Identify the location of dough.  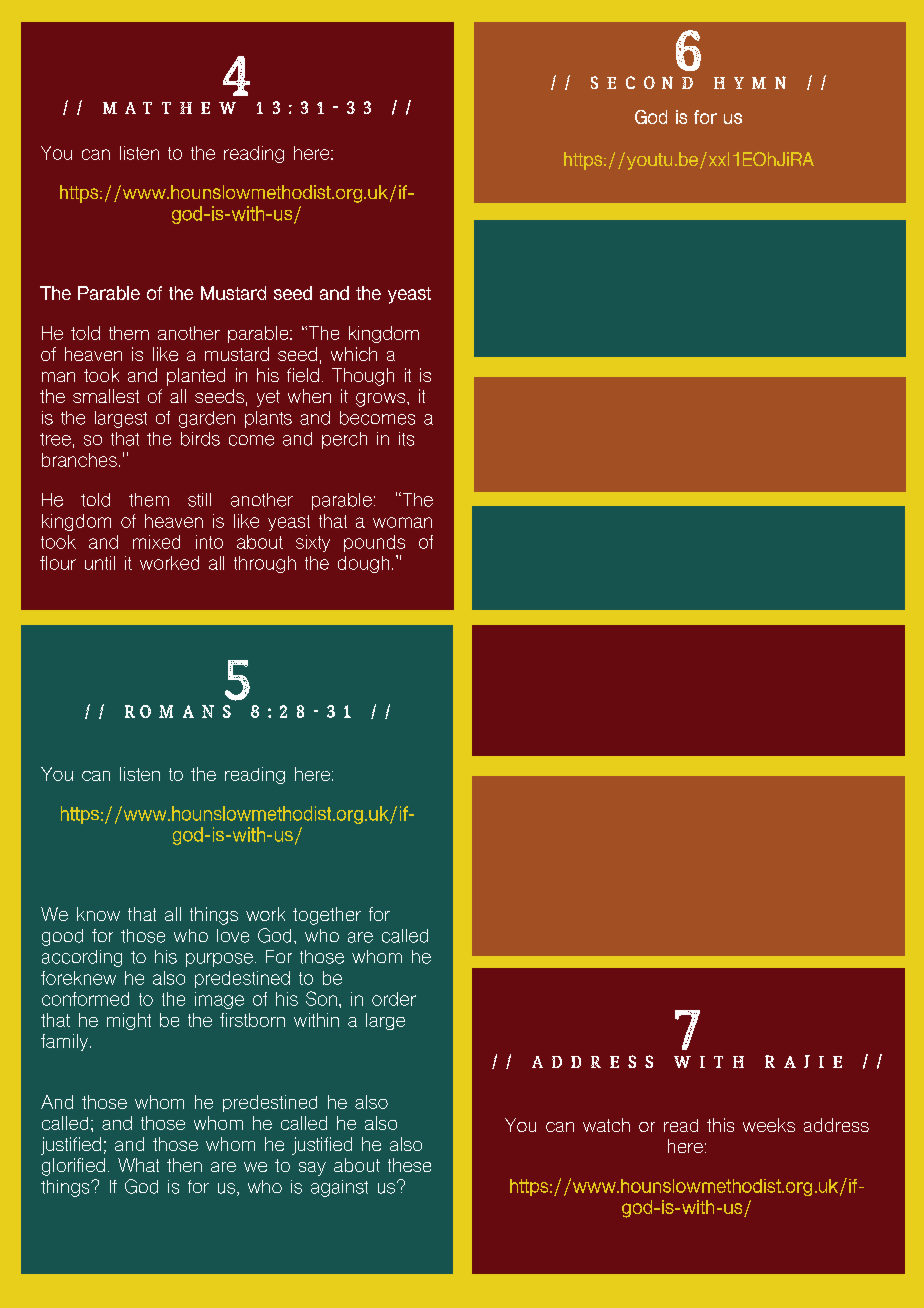
(363, 564).
